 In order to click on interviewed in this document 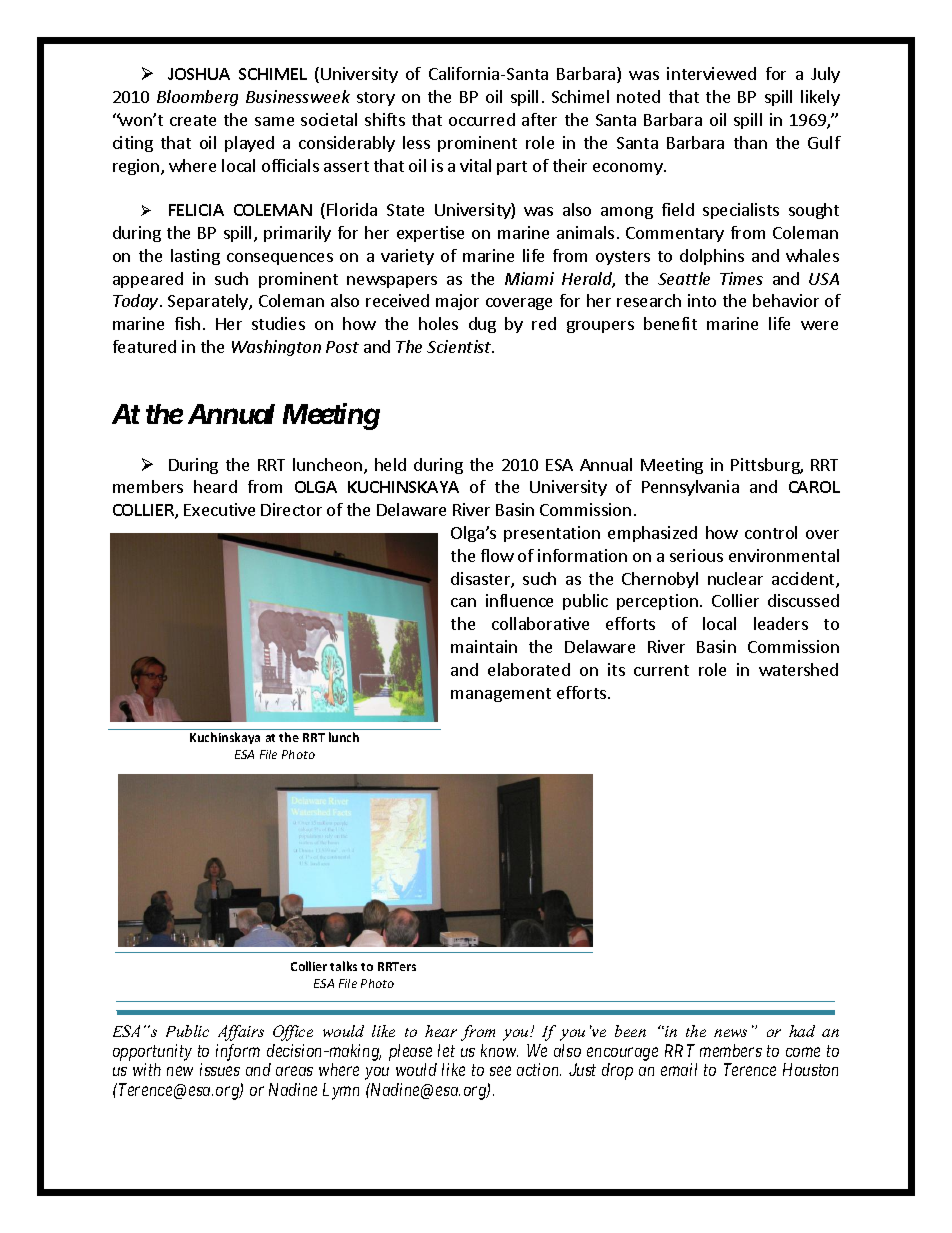, I will do `click(711, 73)`.
